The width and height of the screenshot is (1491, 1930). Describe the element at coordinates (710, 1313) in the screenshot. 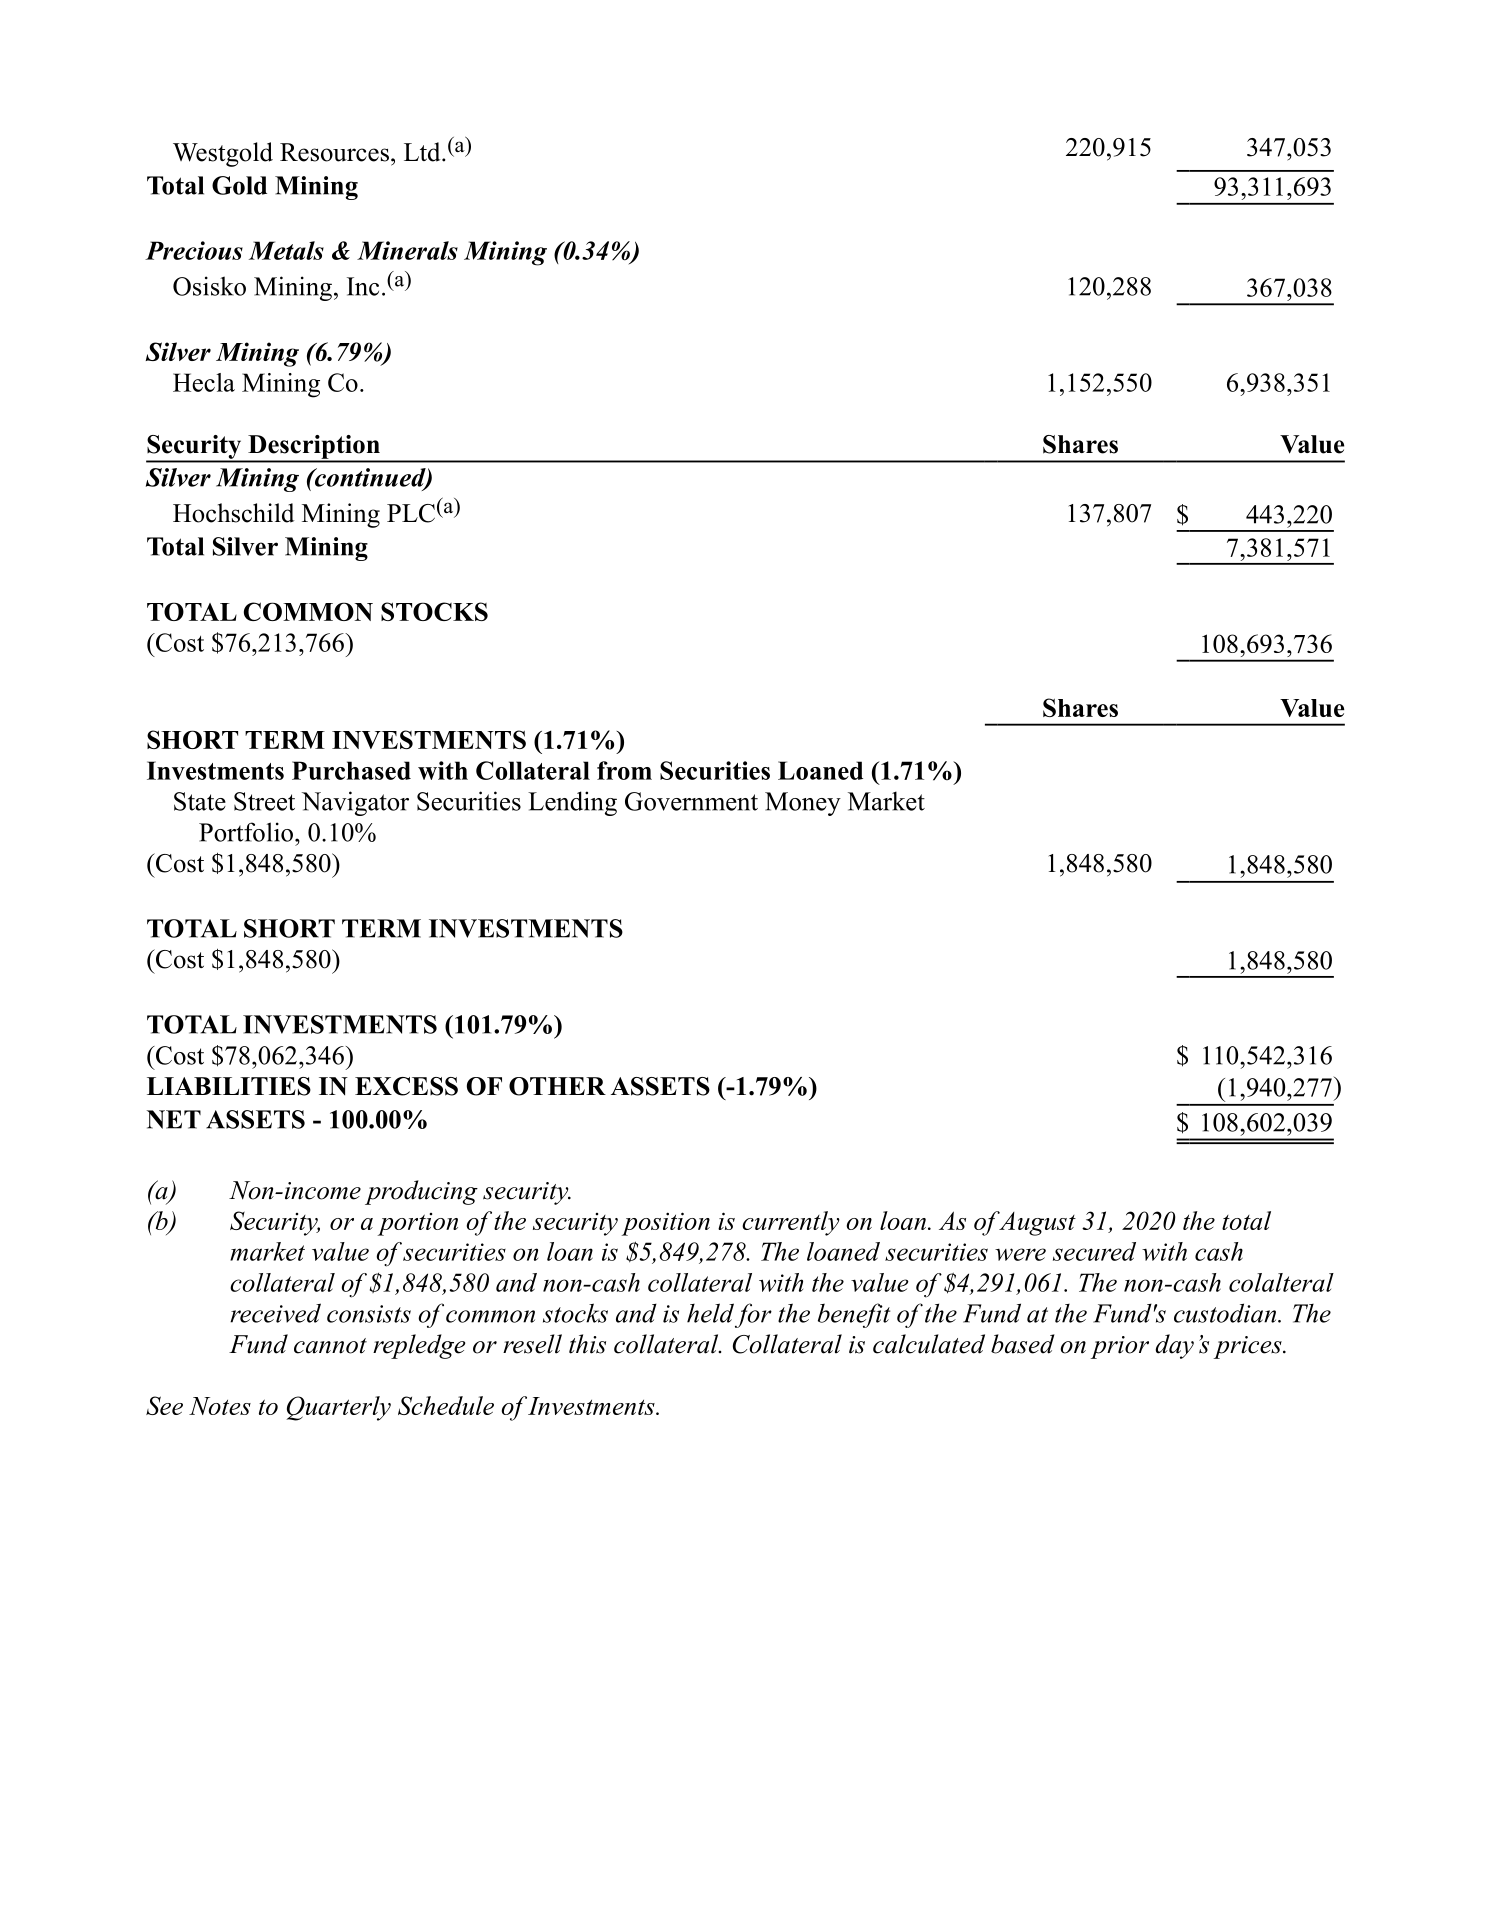

I see `held` at that location.
